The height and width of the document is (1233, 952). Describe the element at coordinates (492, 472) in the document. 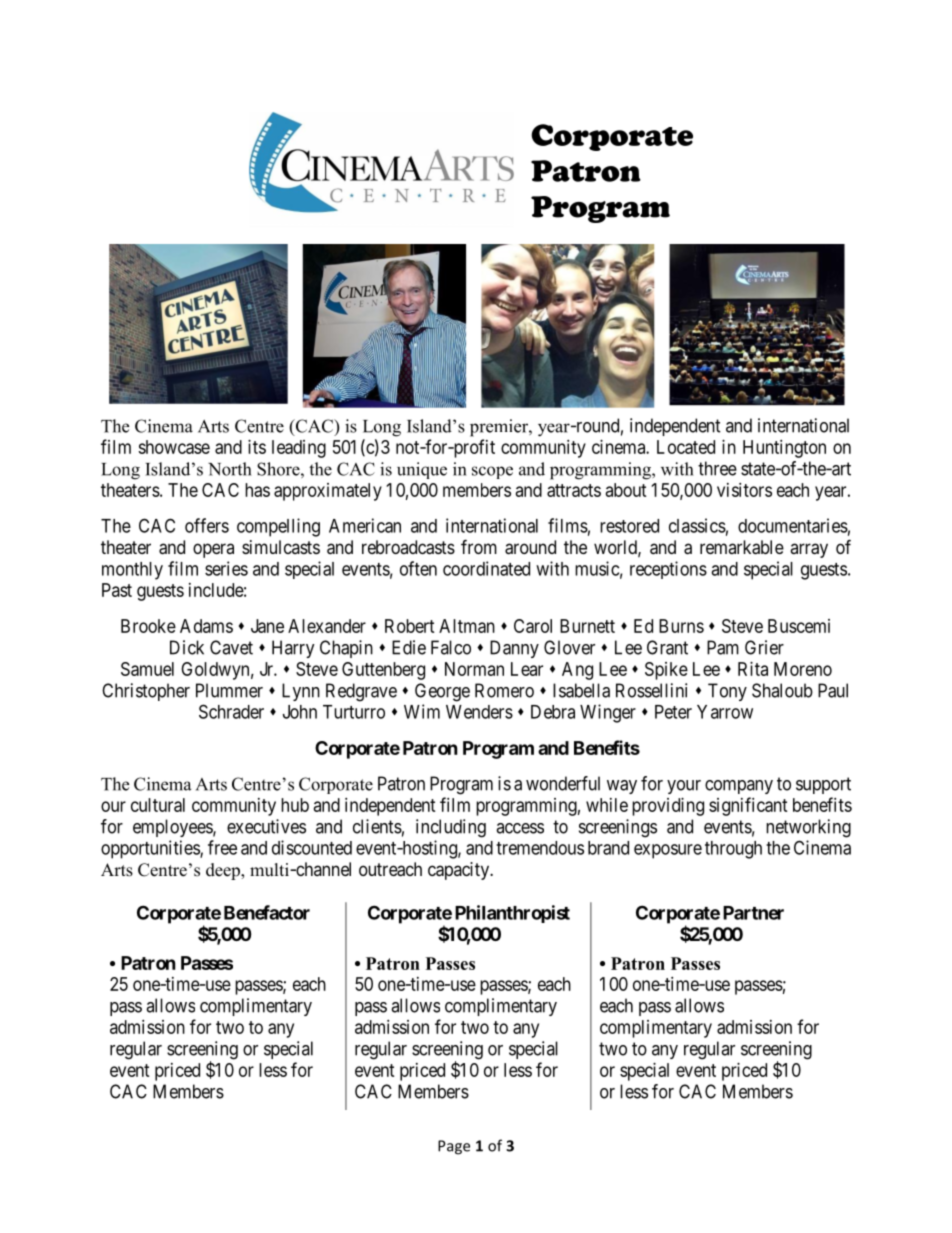

I see `scope` at that location.
